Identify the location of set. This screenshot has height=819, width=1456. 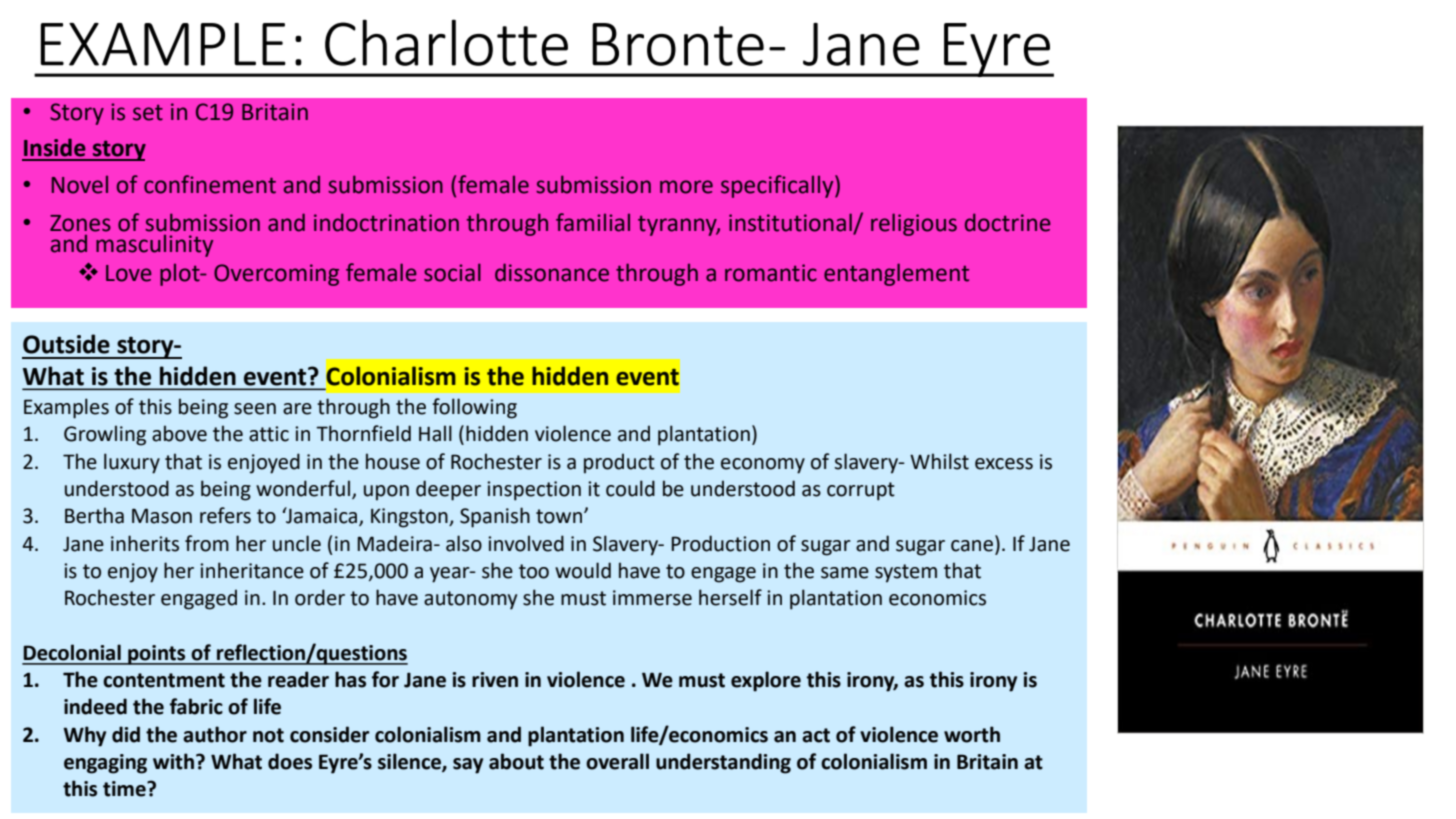
(148, 112).
